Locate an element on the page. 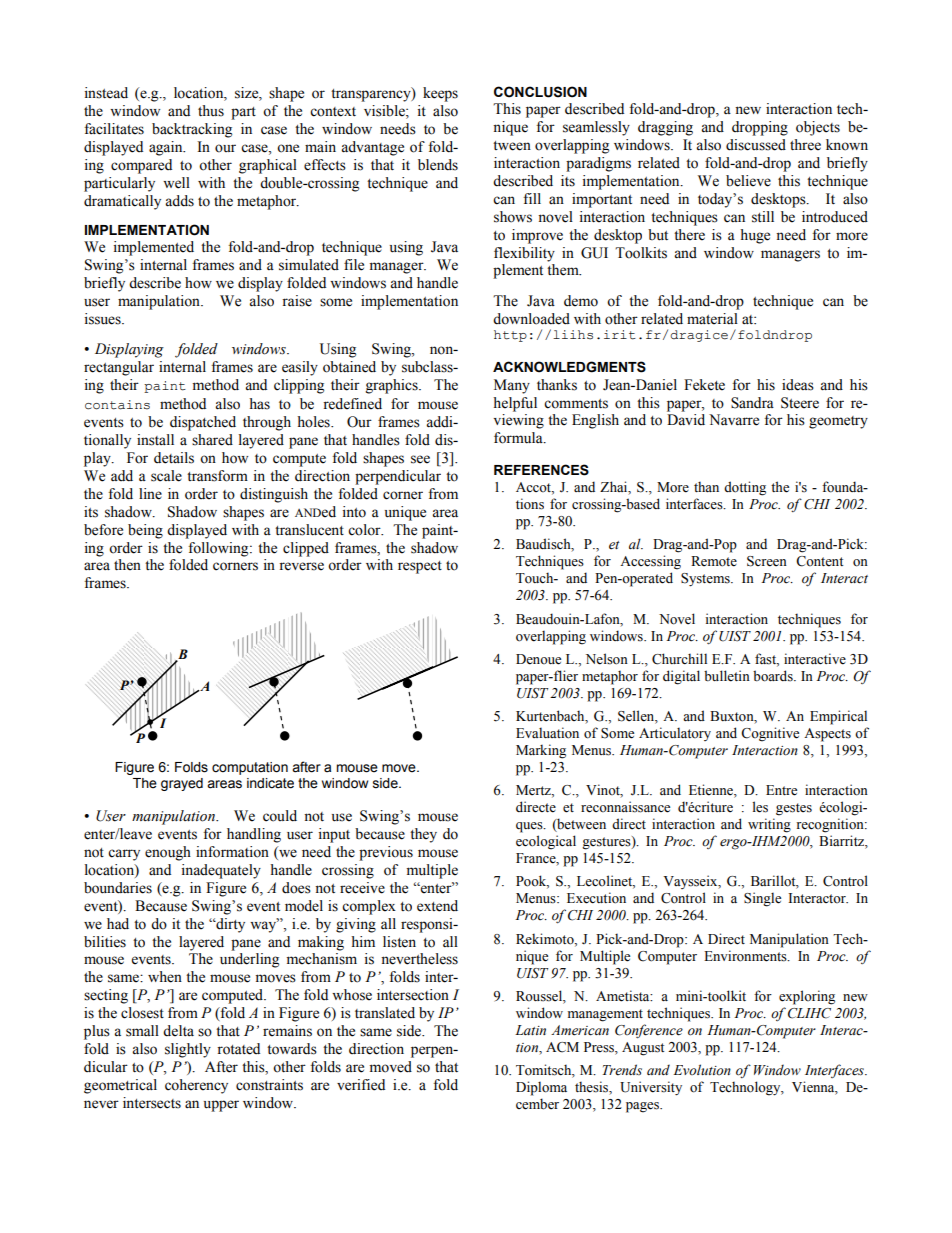 The image size is (952, 1233). grayed is located at coordinates (182, 784).
